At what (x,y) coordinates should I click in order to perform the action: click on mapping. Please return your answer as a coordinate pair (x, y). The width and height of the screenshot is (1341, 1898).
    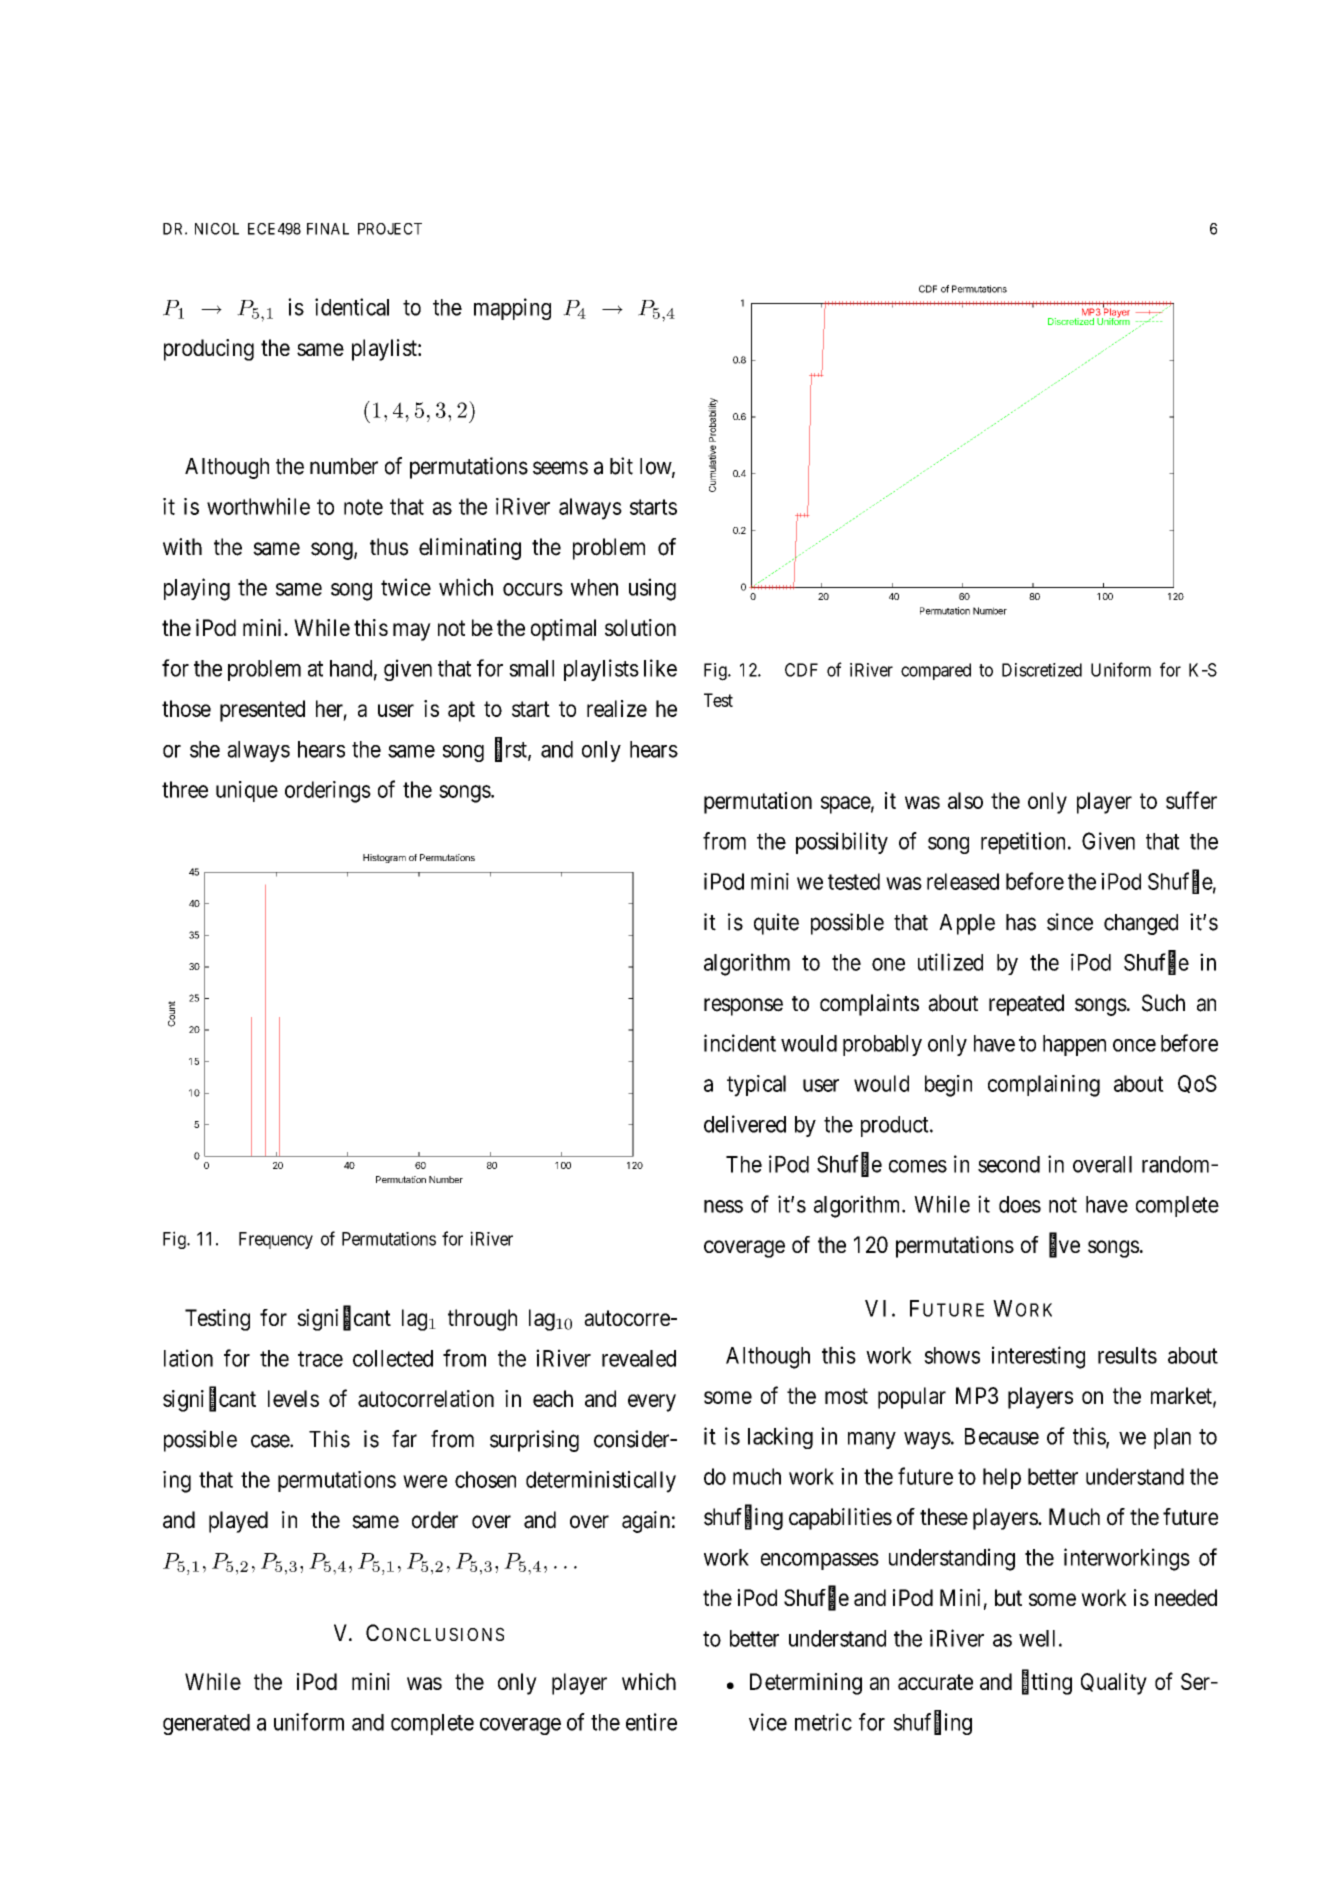
    Looking at the image, I should click on (512, 309).
